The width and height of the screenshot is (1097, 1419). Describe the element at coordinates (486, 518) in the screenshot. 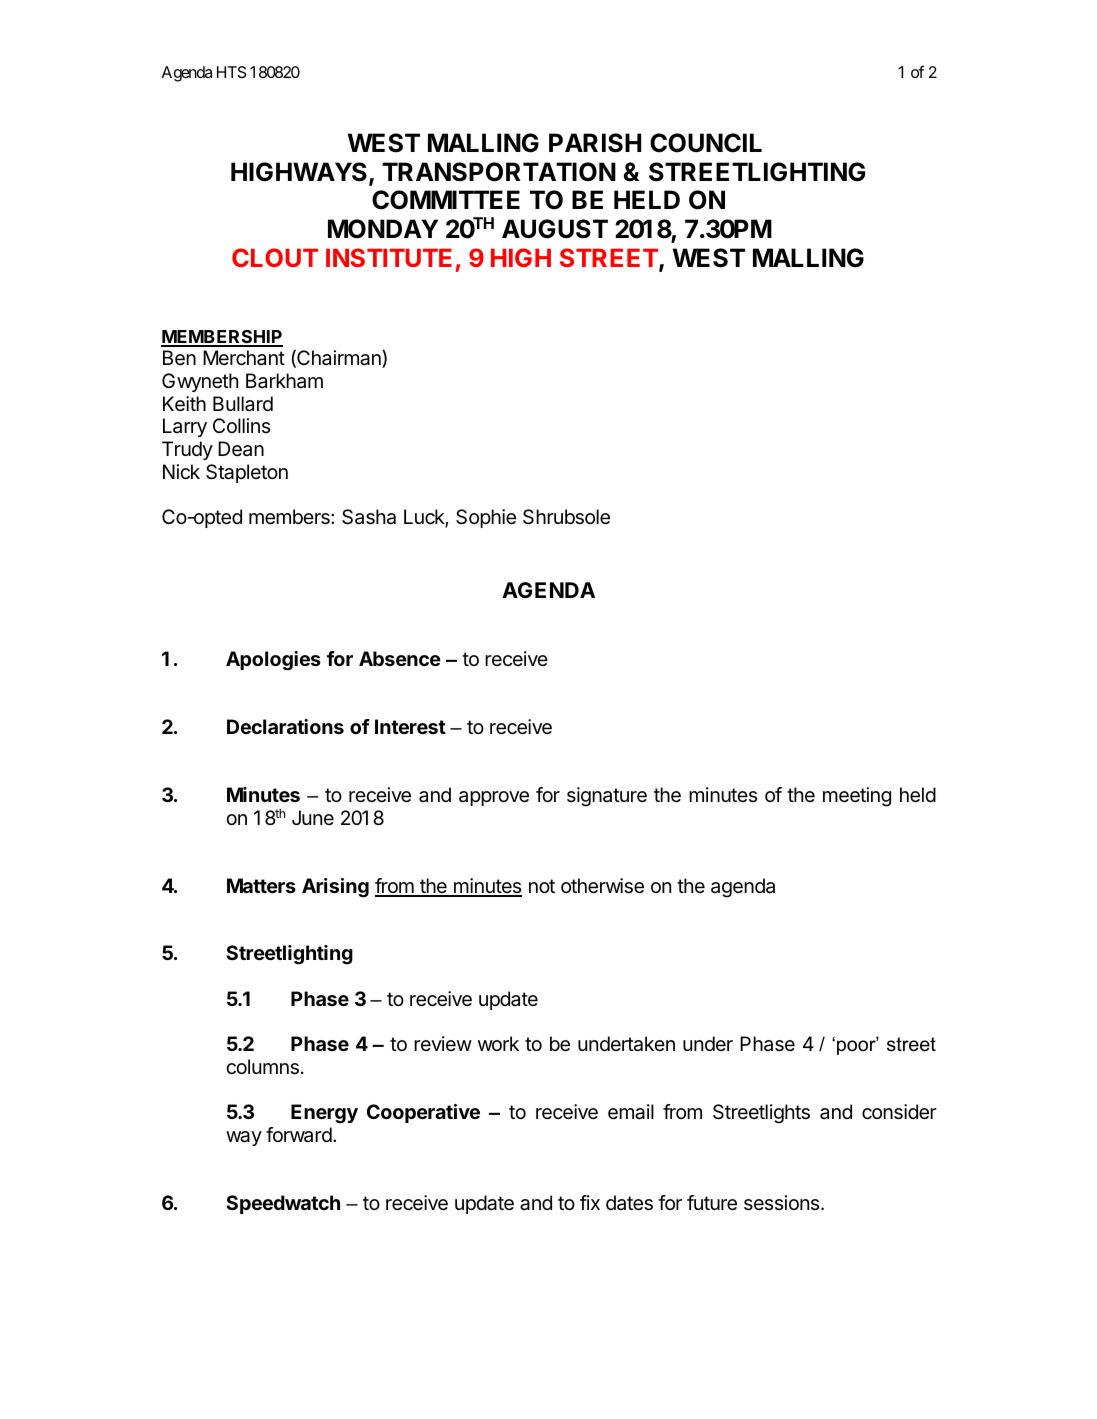

I see `Sophie` at that location.
